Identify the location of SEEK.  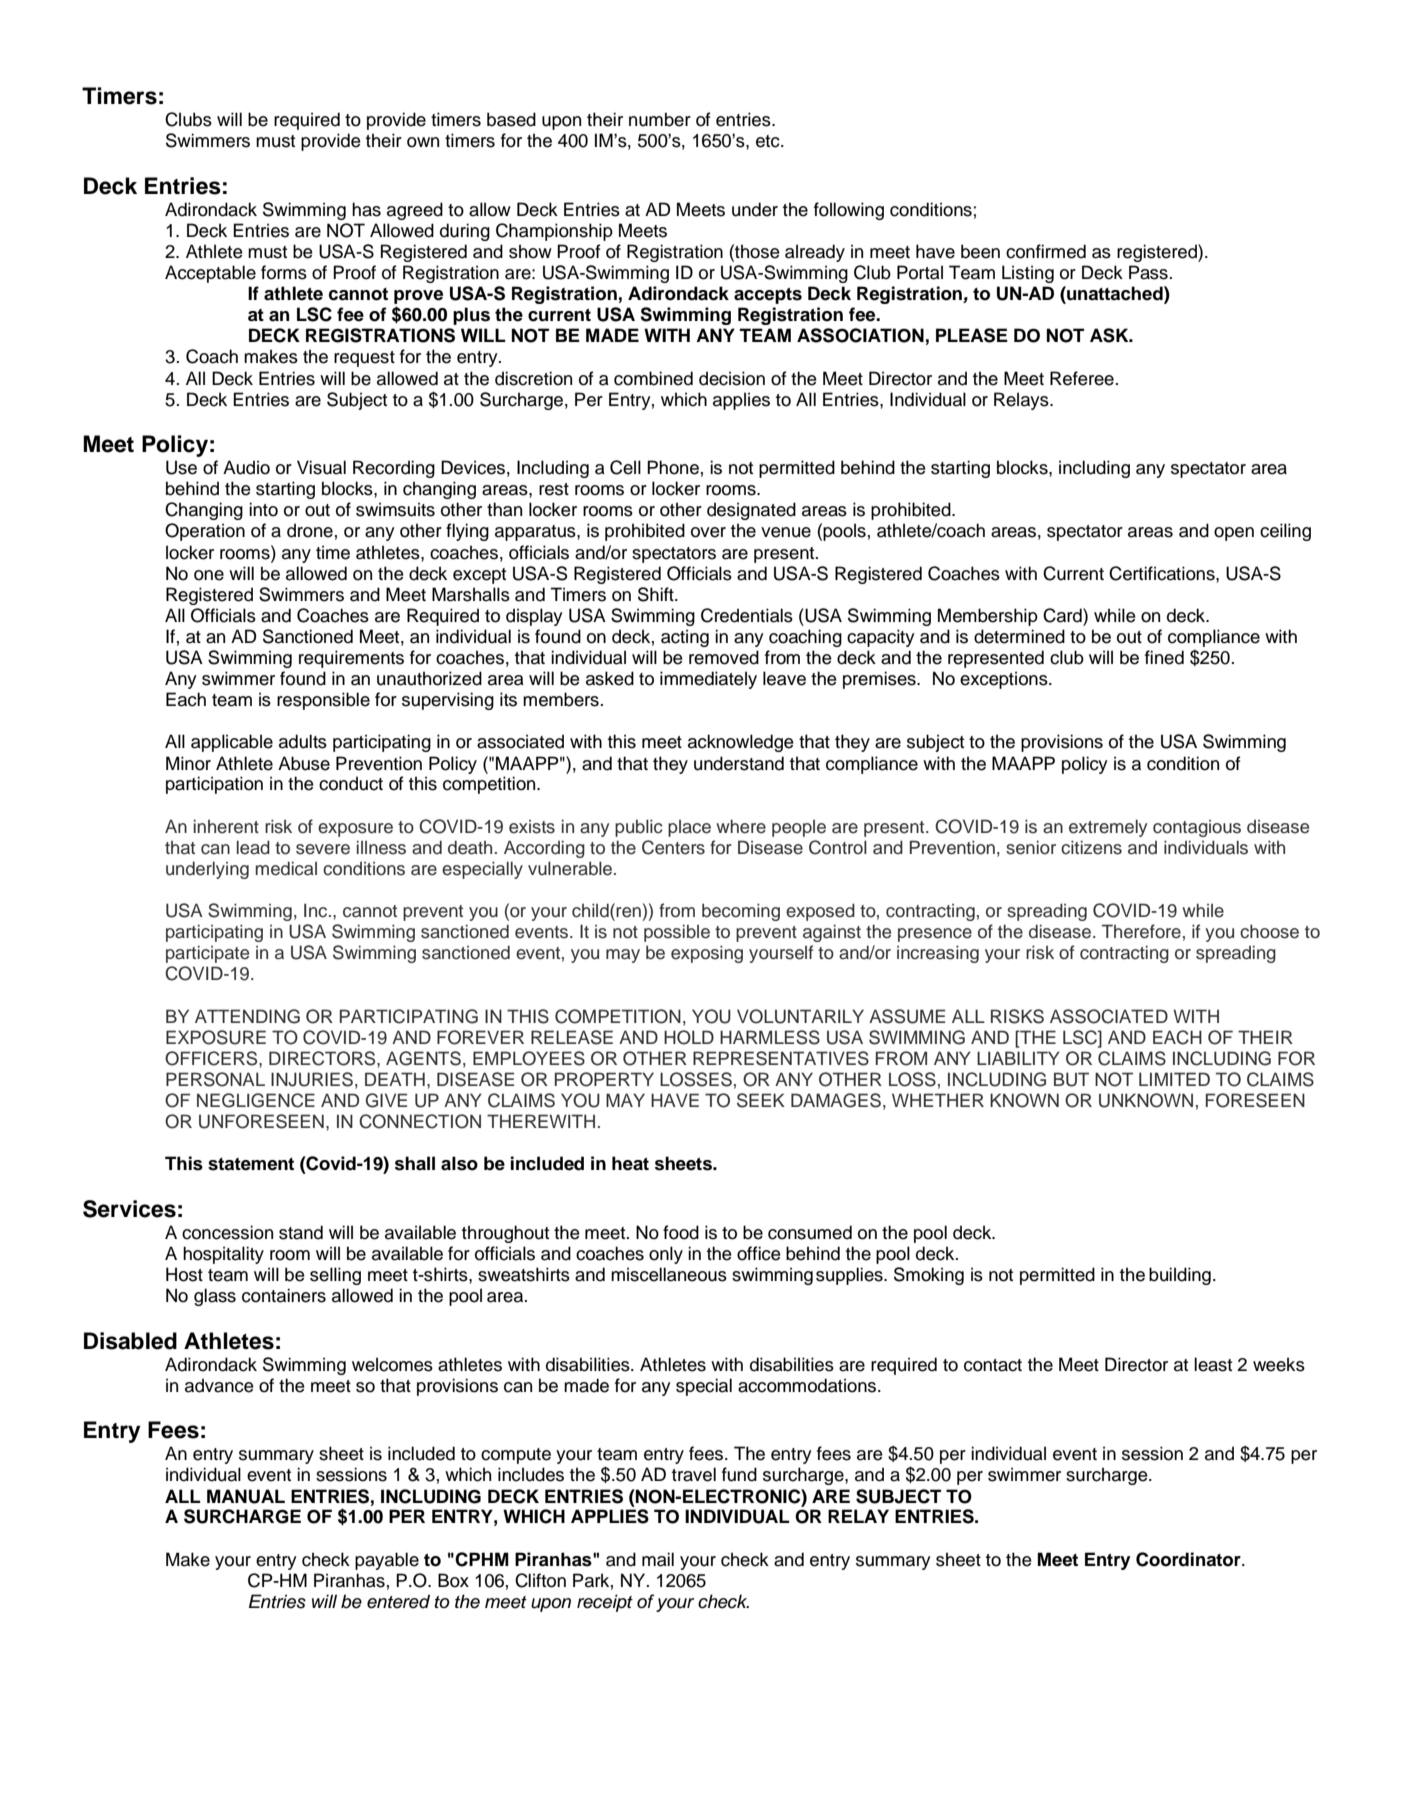
(761, 1100).
